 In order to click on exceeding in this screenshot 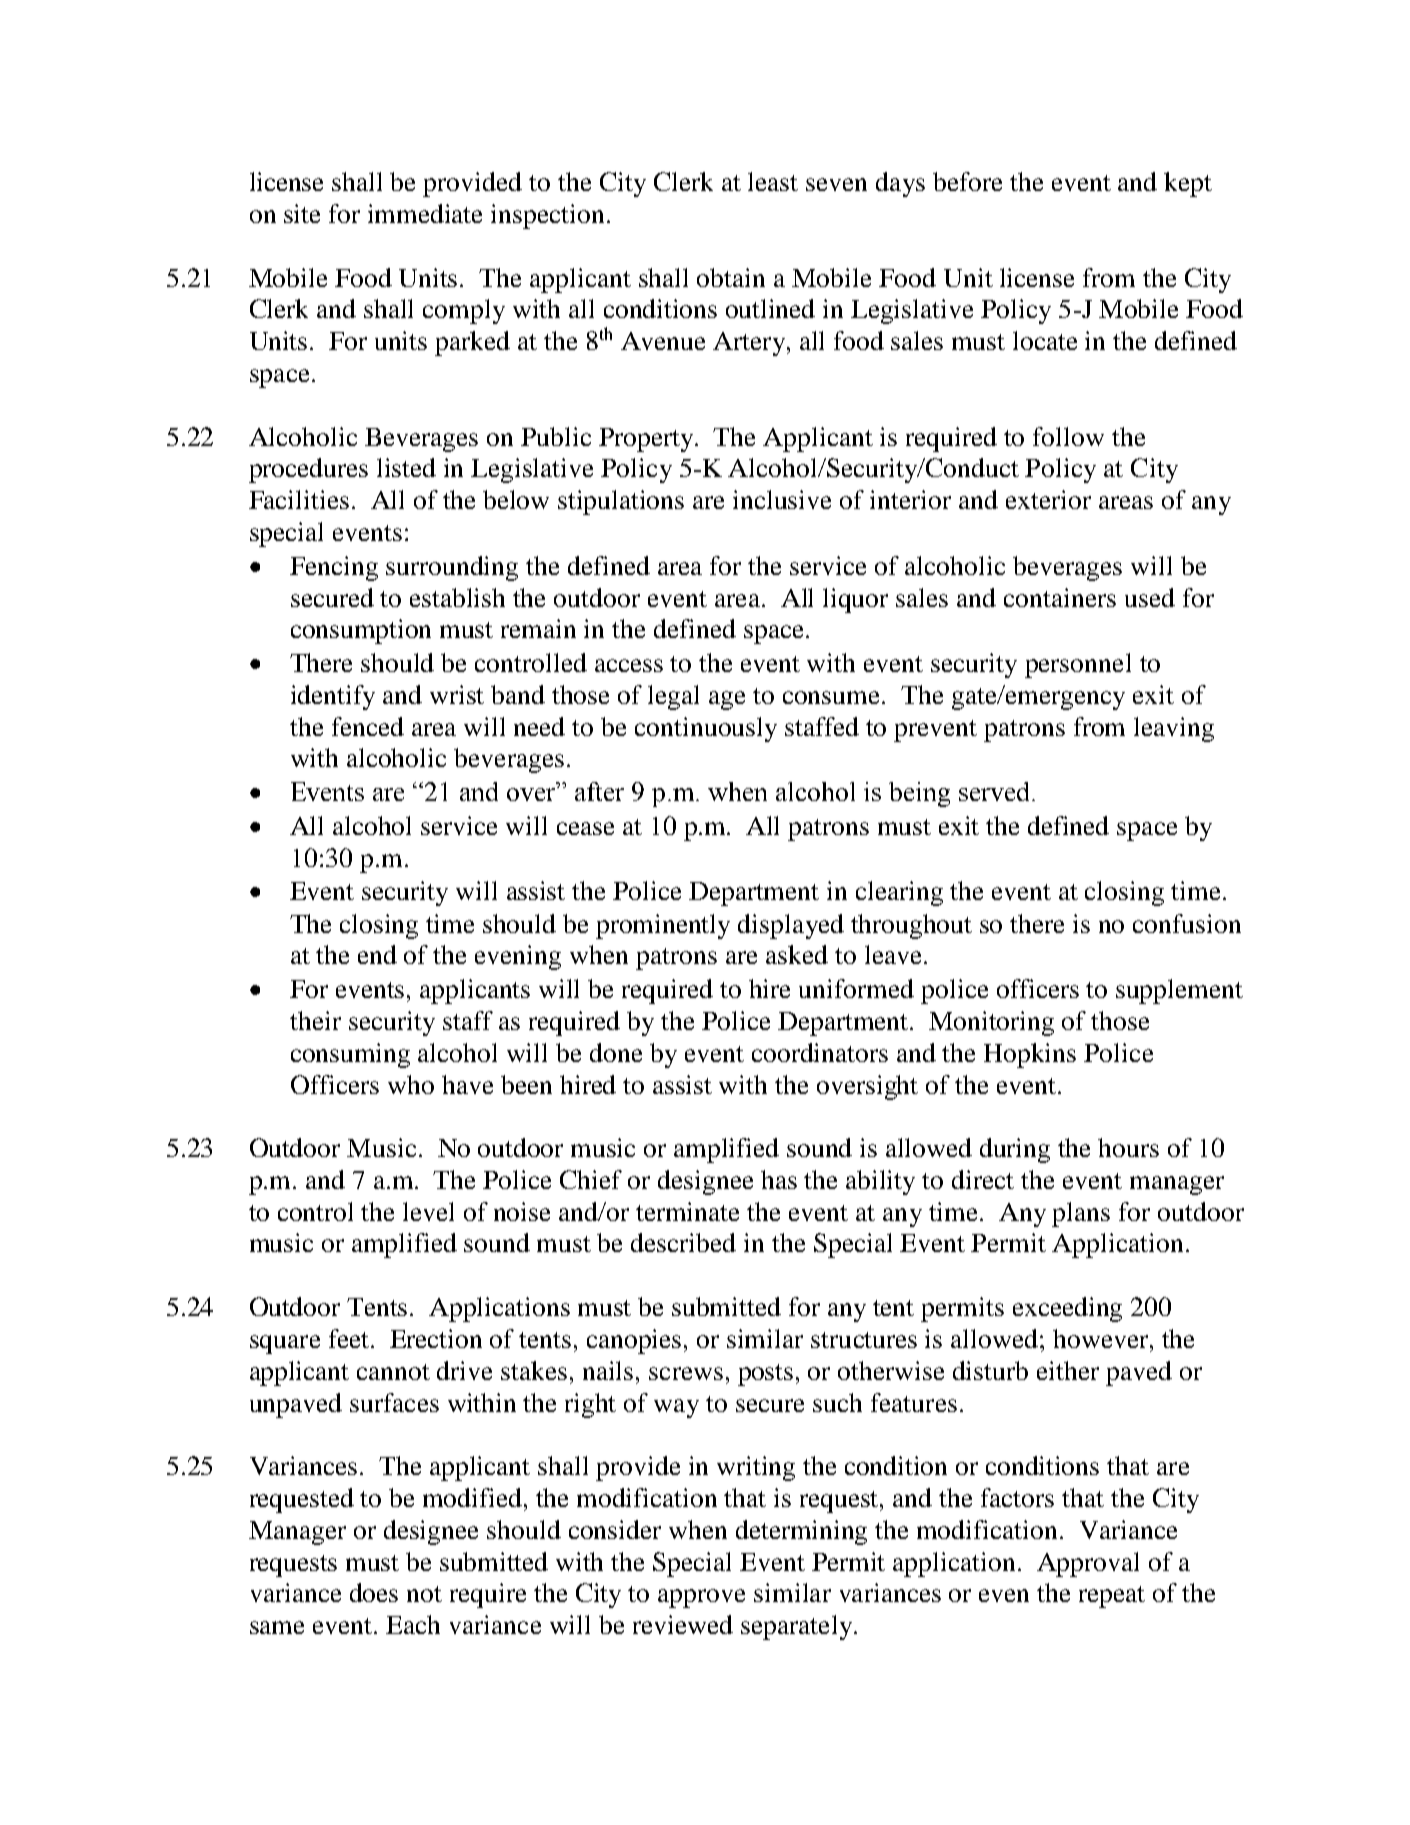, I will do `click(1067, 1309)`.
